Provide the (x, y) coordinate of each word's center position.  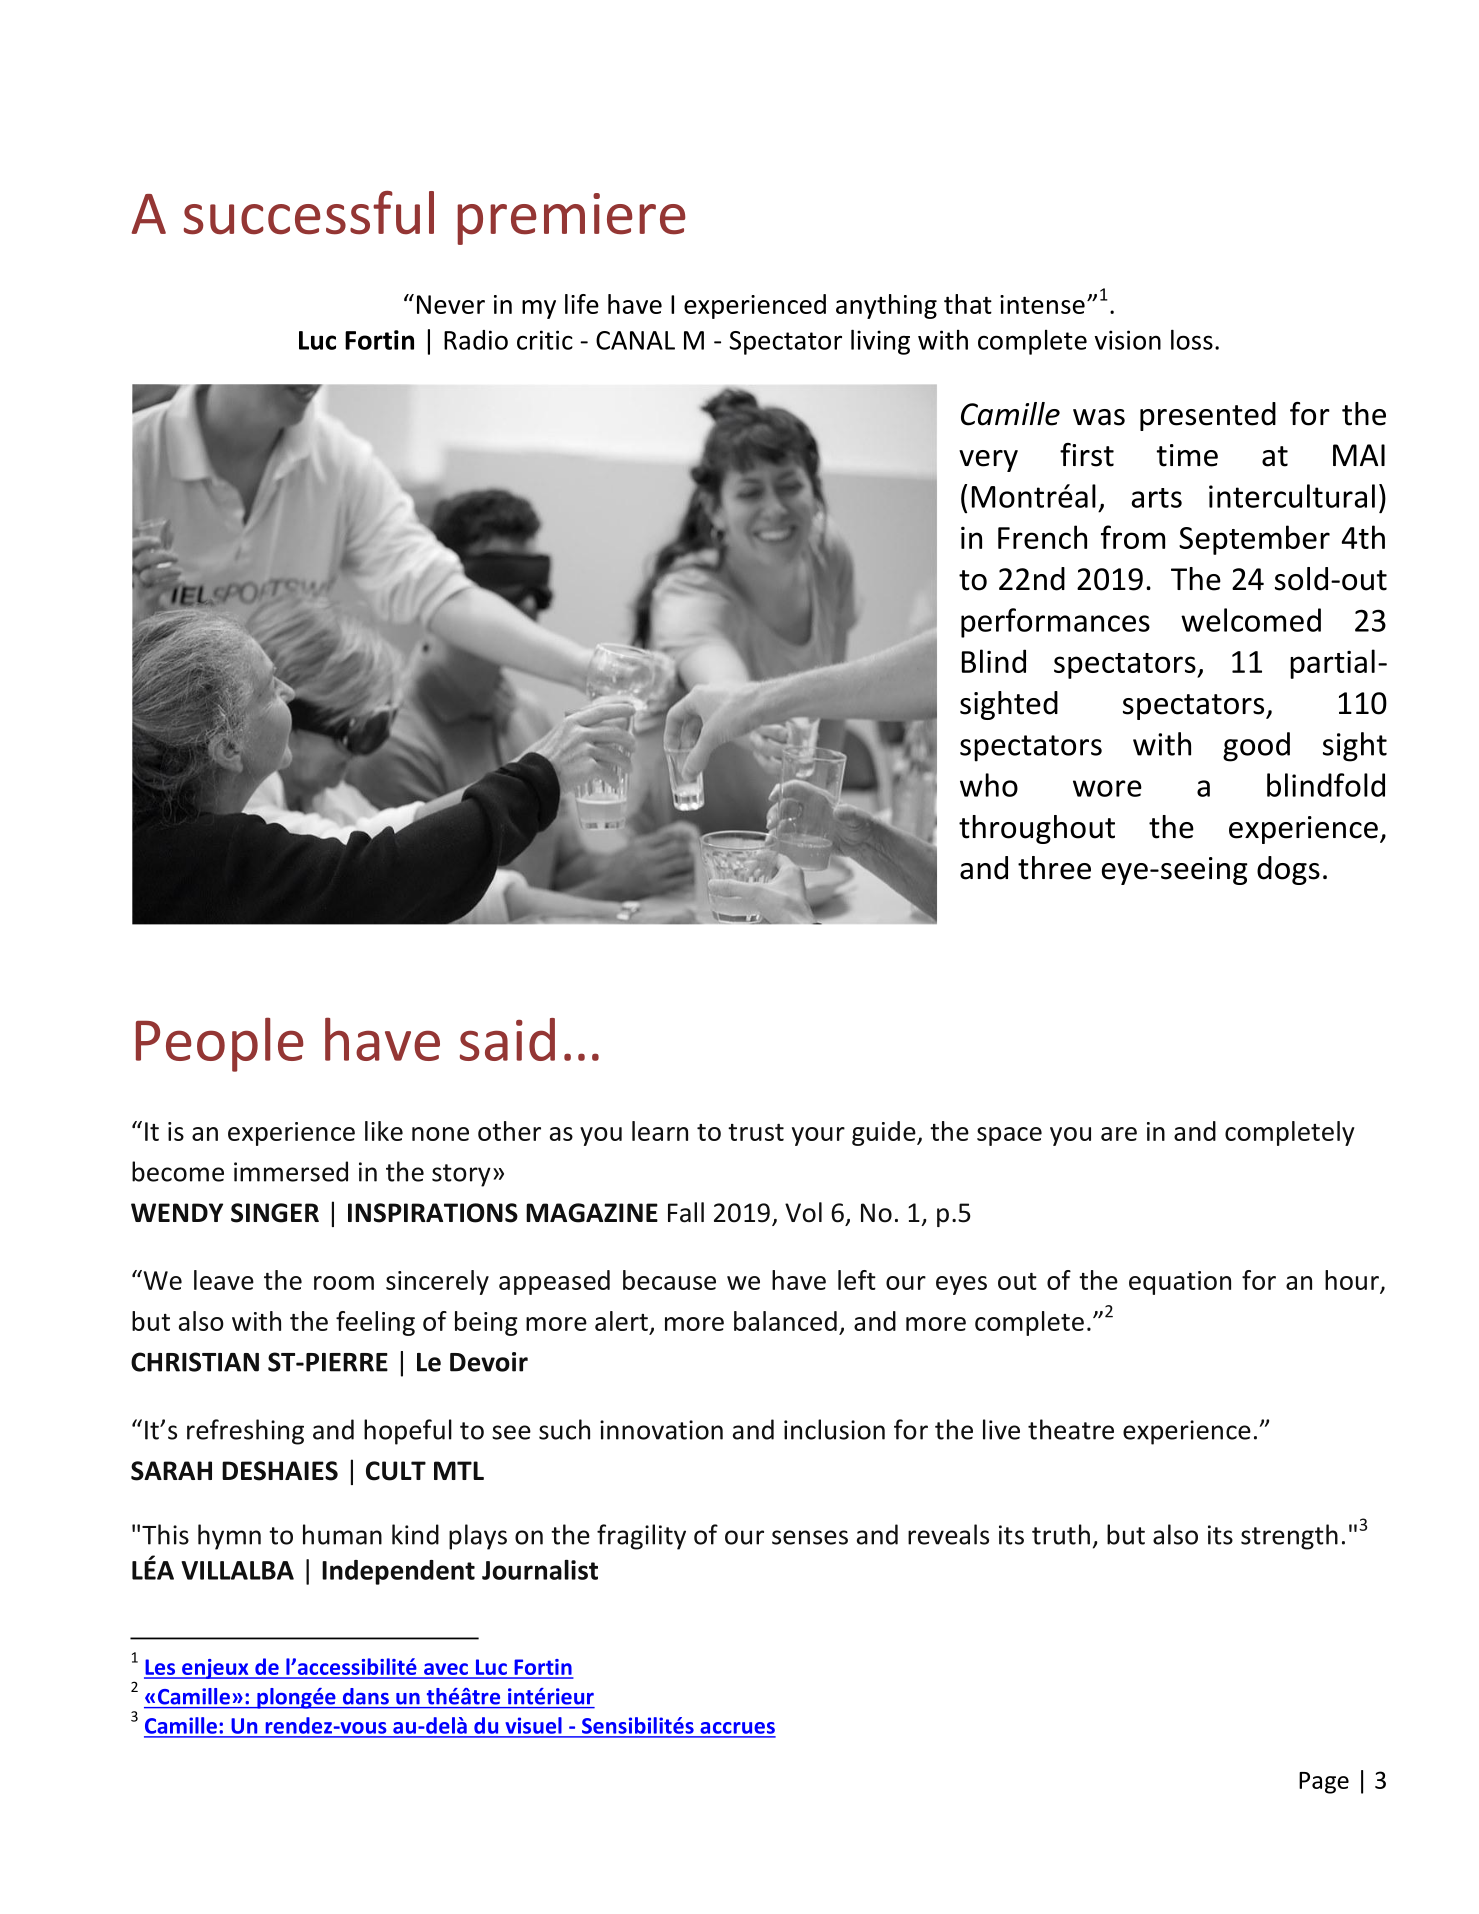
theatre (1071, 1429)
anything (886, 306)
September (1254, 540)
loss (1192, 339)
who (989, 785)
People (220, 1044)
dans (366, 1696)
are (1119, 1134)
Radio (476, 340)
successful (309, 213)
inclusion (834, 1429)
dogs (1288, 870)
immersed (291, 1171)
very (988, 461)
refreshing (245, 1432)
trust (756, 1132)
